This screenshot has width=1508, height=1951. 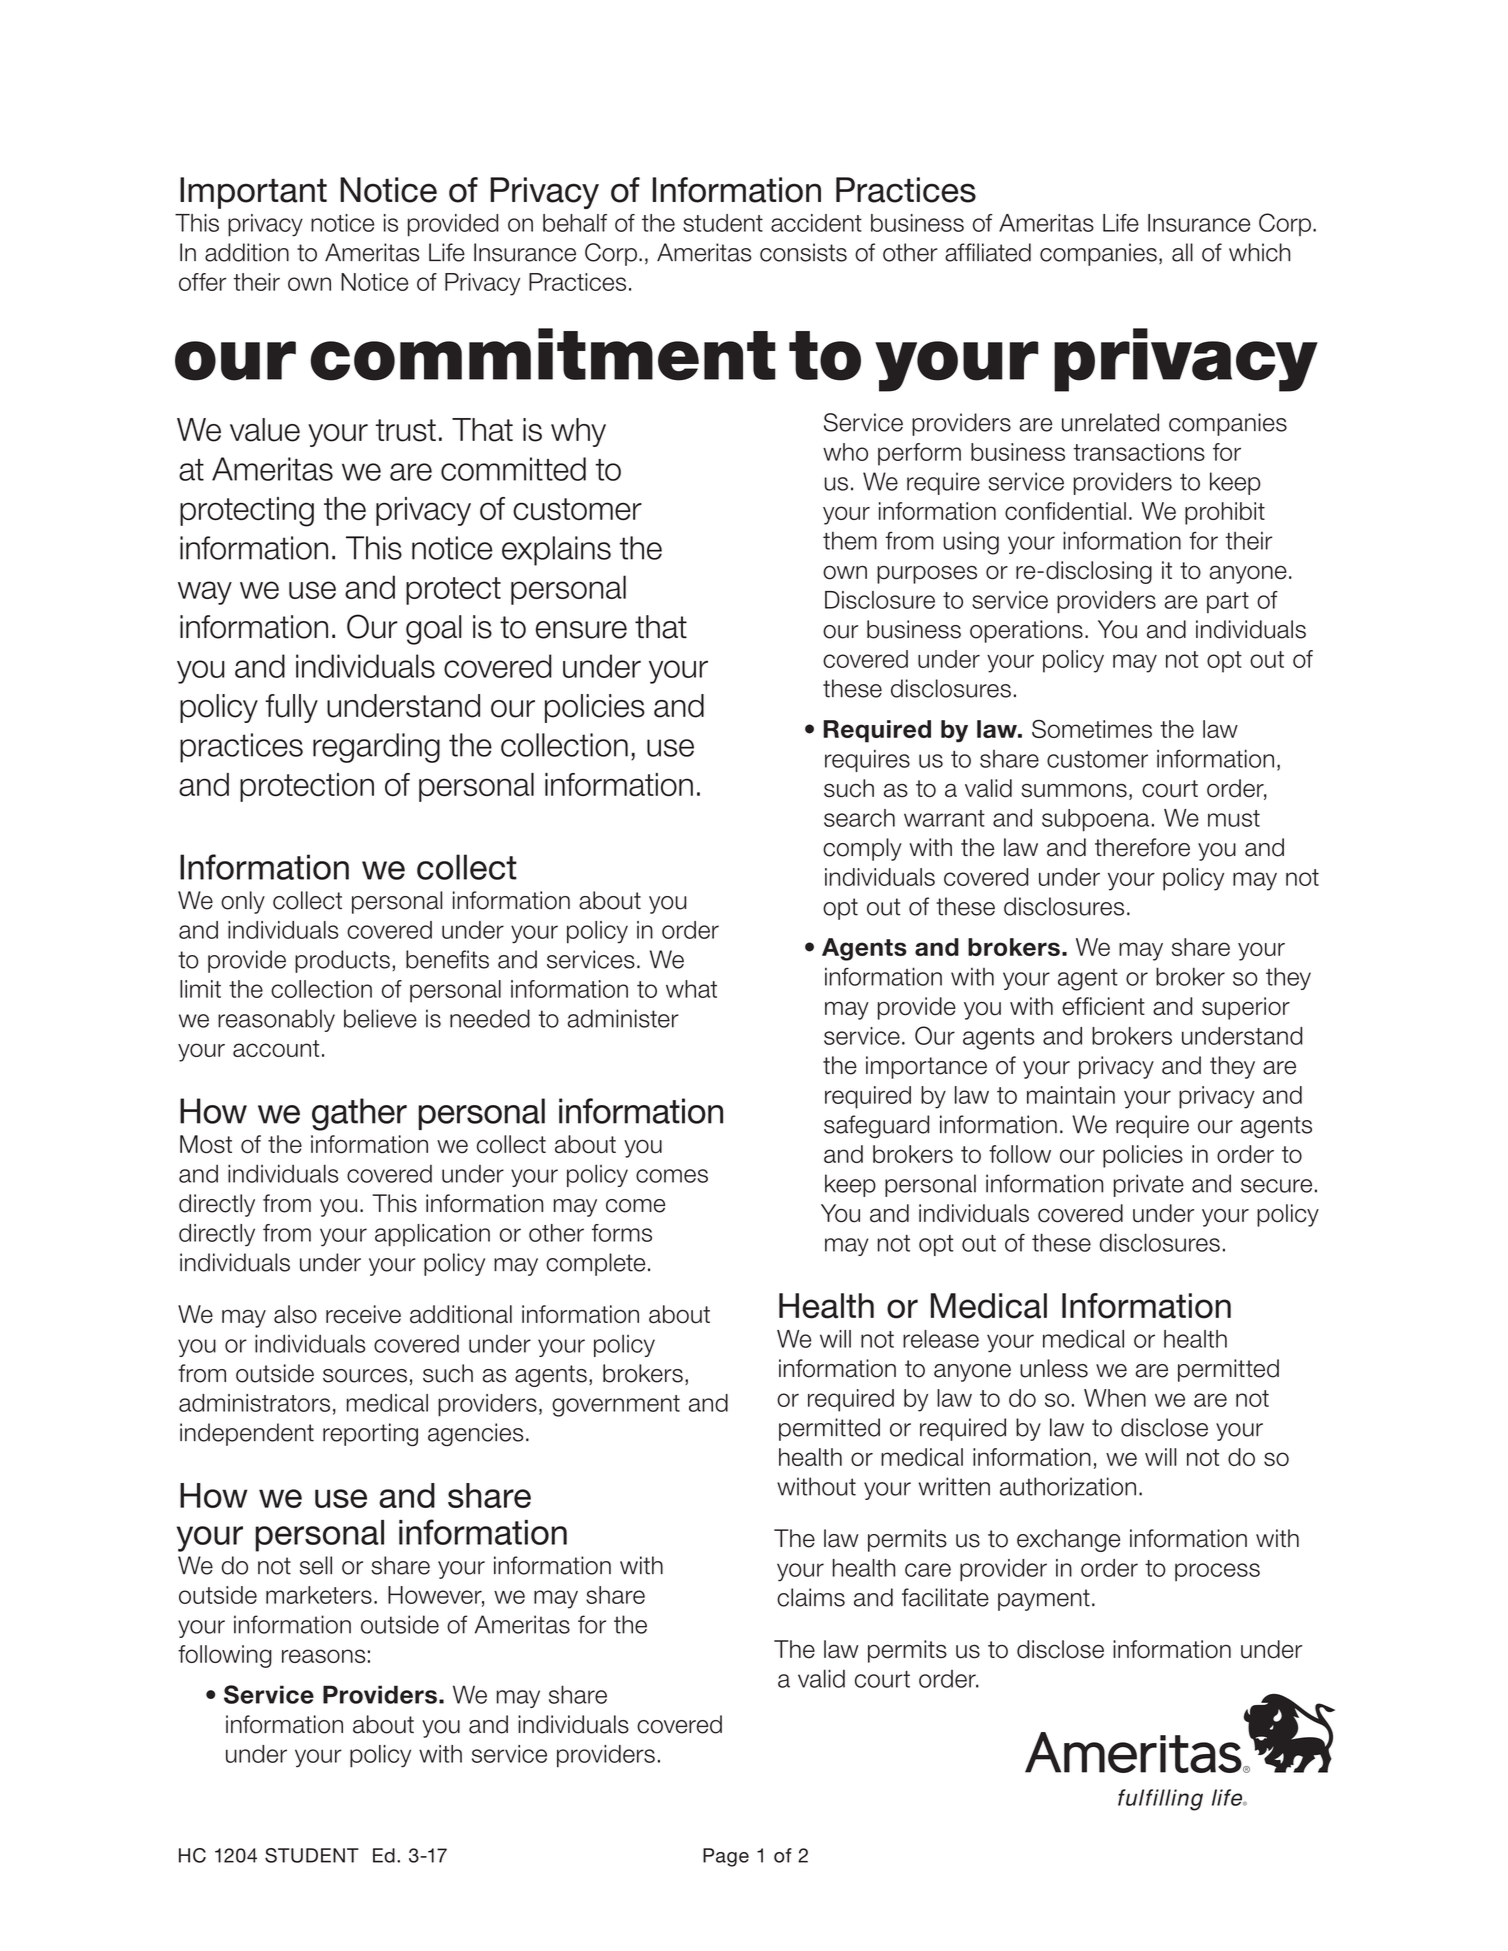 What do you see at coordinates (1182, 252) in the screenshot?
I see `all` at bounding box center [1182, 252].
